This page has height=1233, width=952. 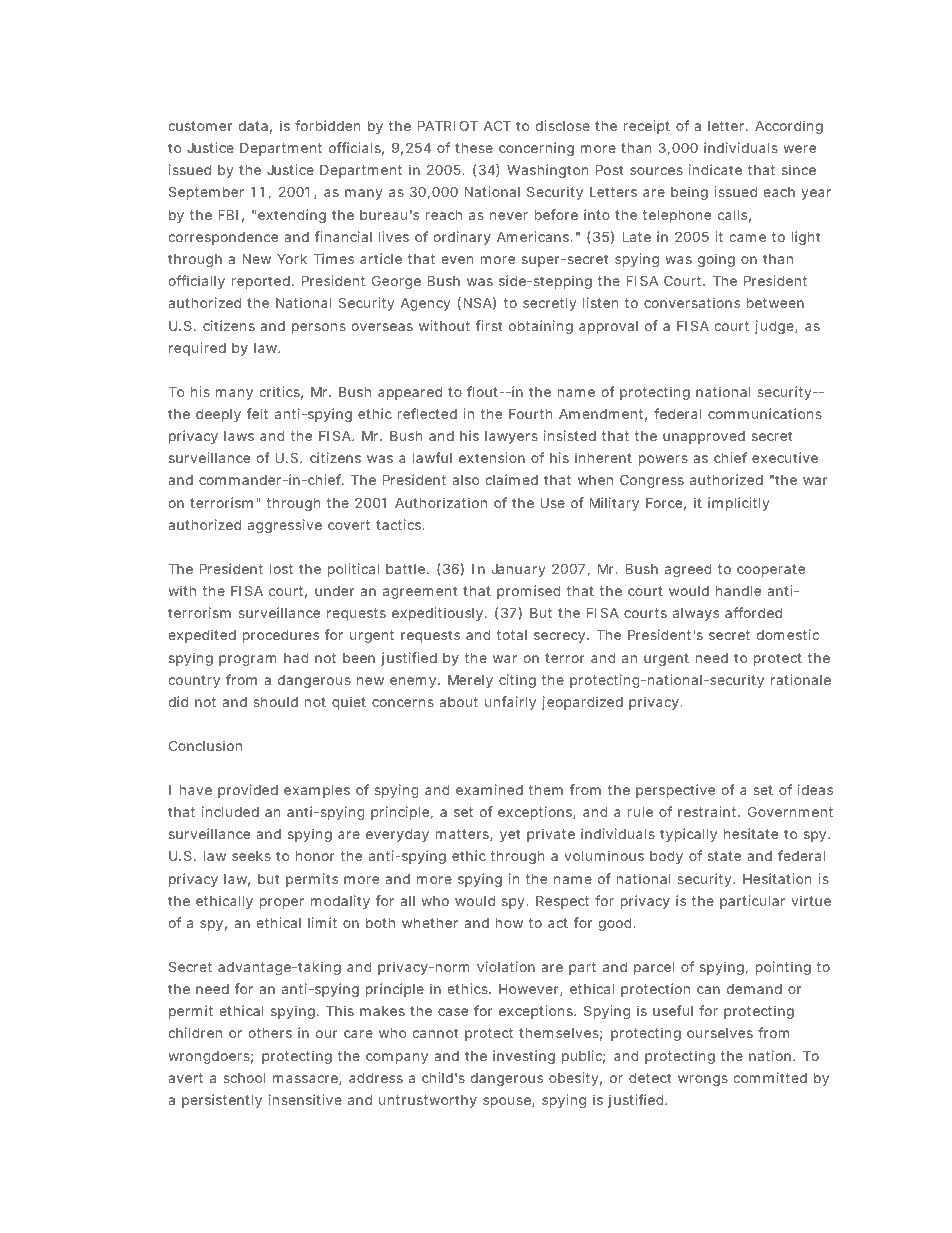 I want to click on Hesitation, so click(x=777, y=878).
